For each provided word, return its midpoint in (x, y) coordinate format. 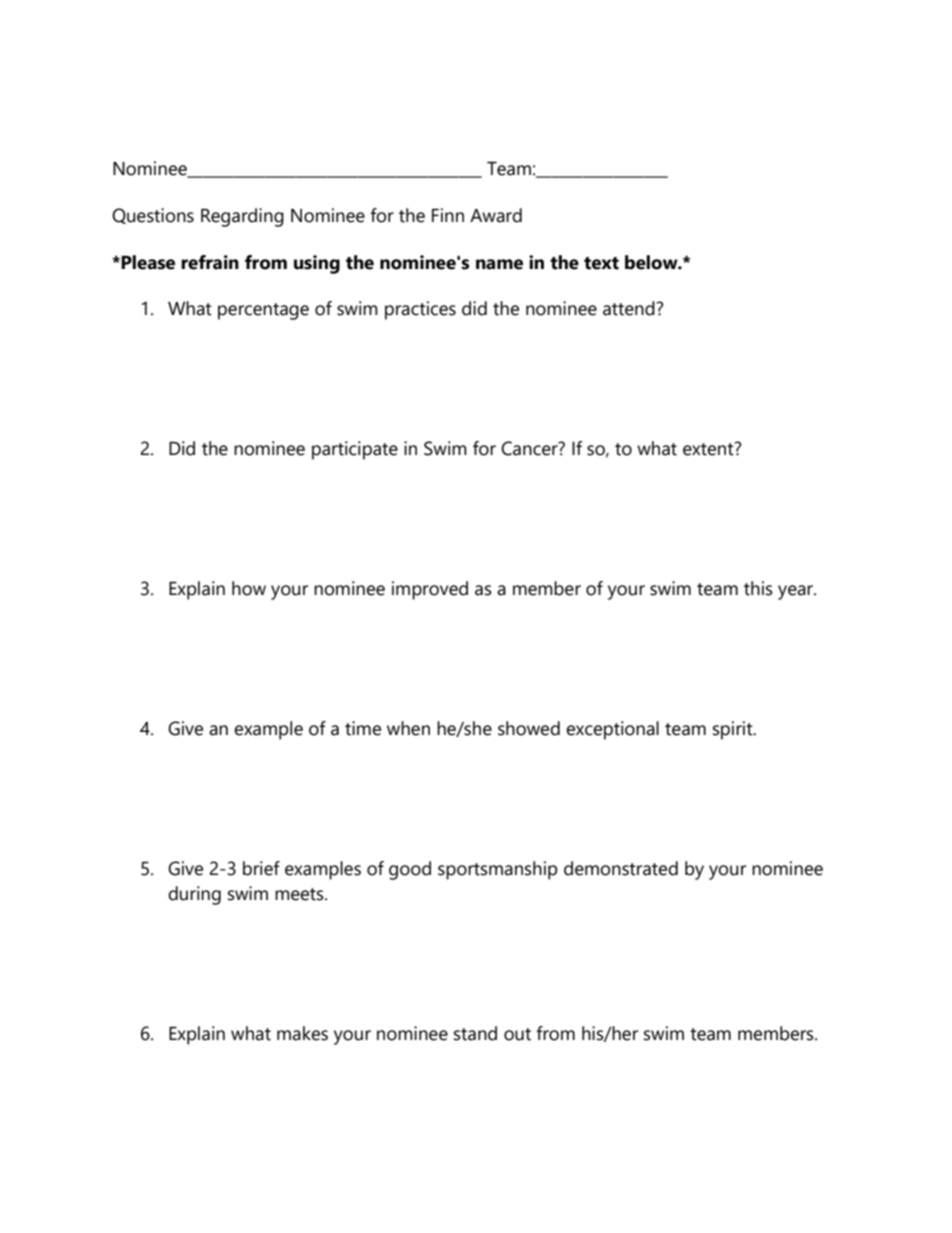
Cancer (530, 448)
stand (475, 1033)
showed (529, 728)
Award (496, 215)
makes (302, 1033)
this (758, 588)
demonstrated (621, 868)
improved (430, 590)
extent (709, 449)
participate (355, 450)
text (601, 263)
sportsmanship (497, 870)
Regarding (242, 217)
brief (261, 868)
